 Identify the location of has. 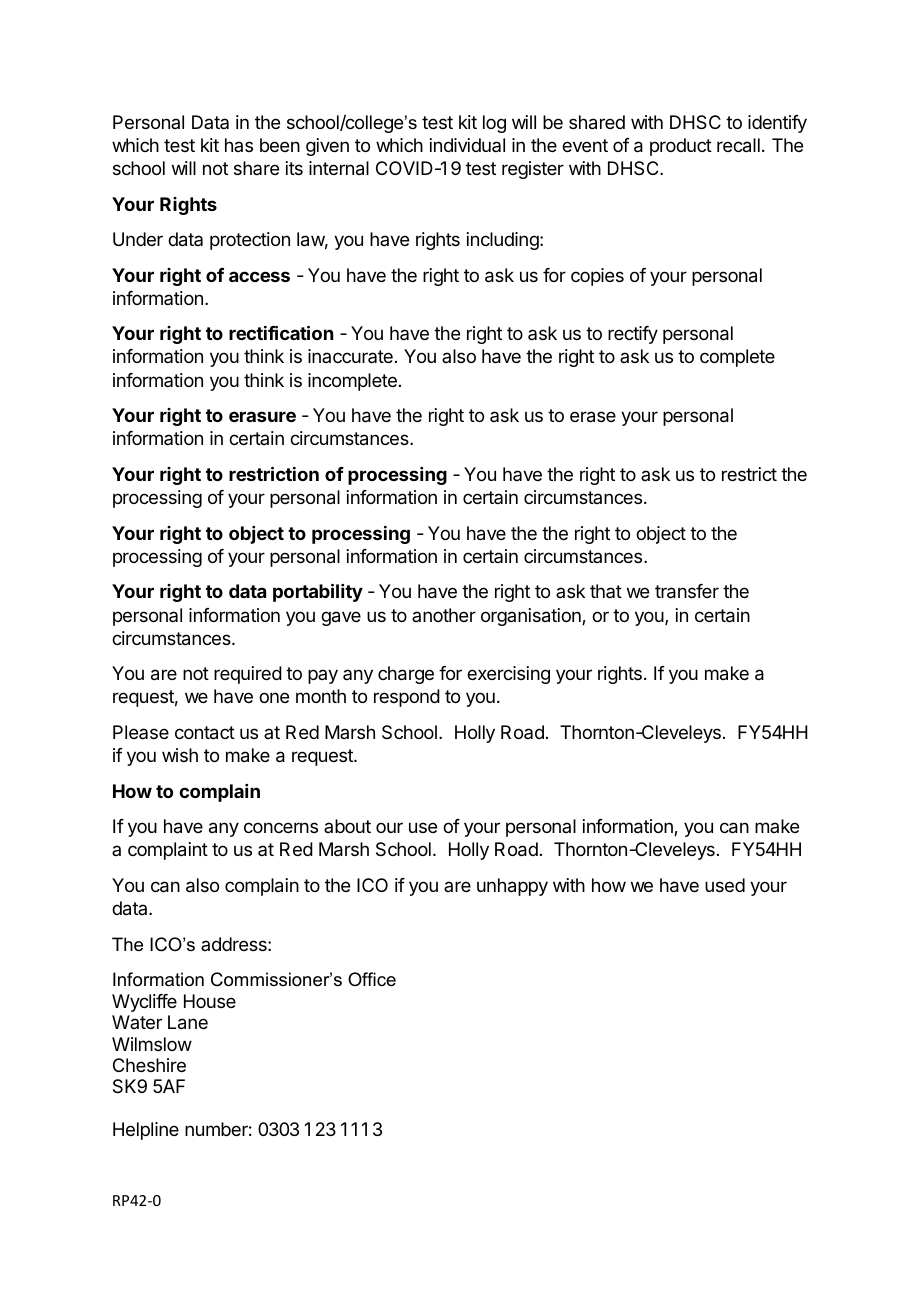
(239, 145).
